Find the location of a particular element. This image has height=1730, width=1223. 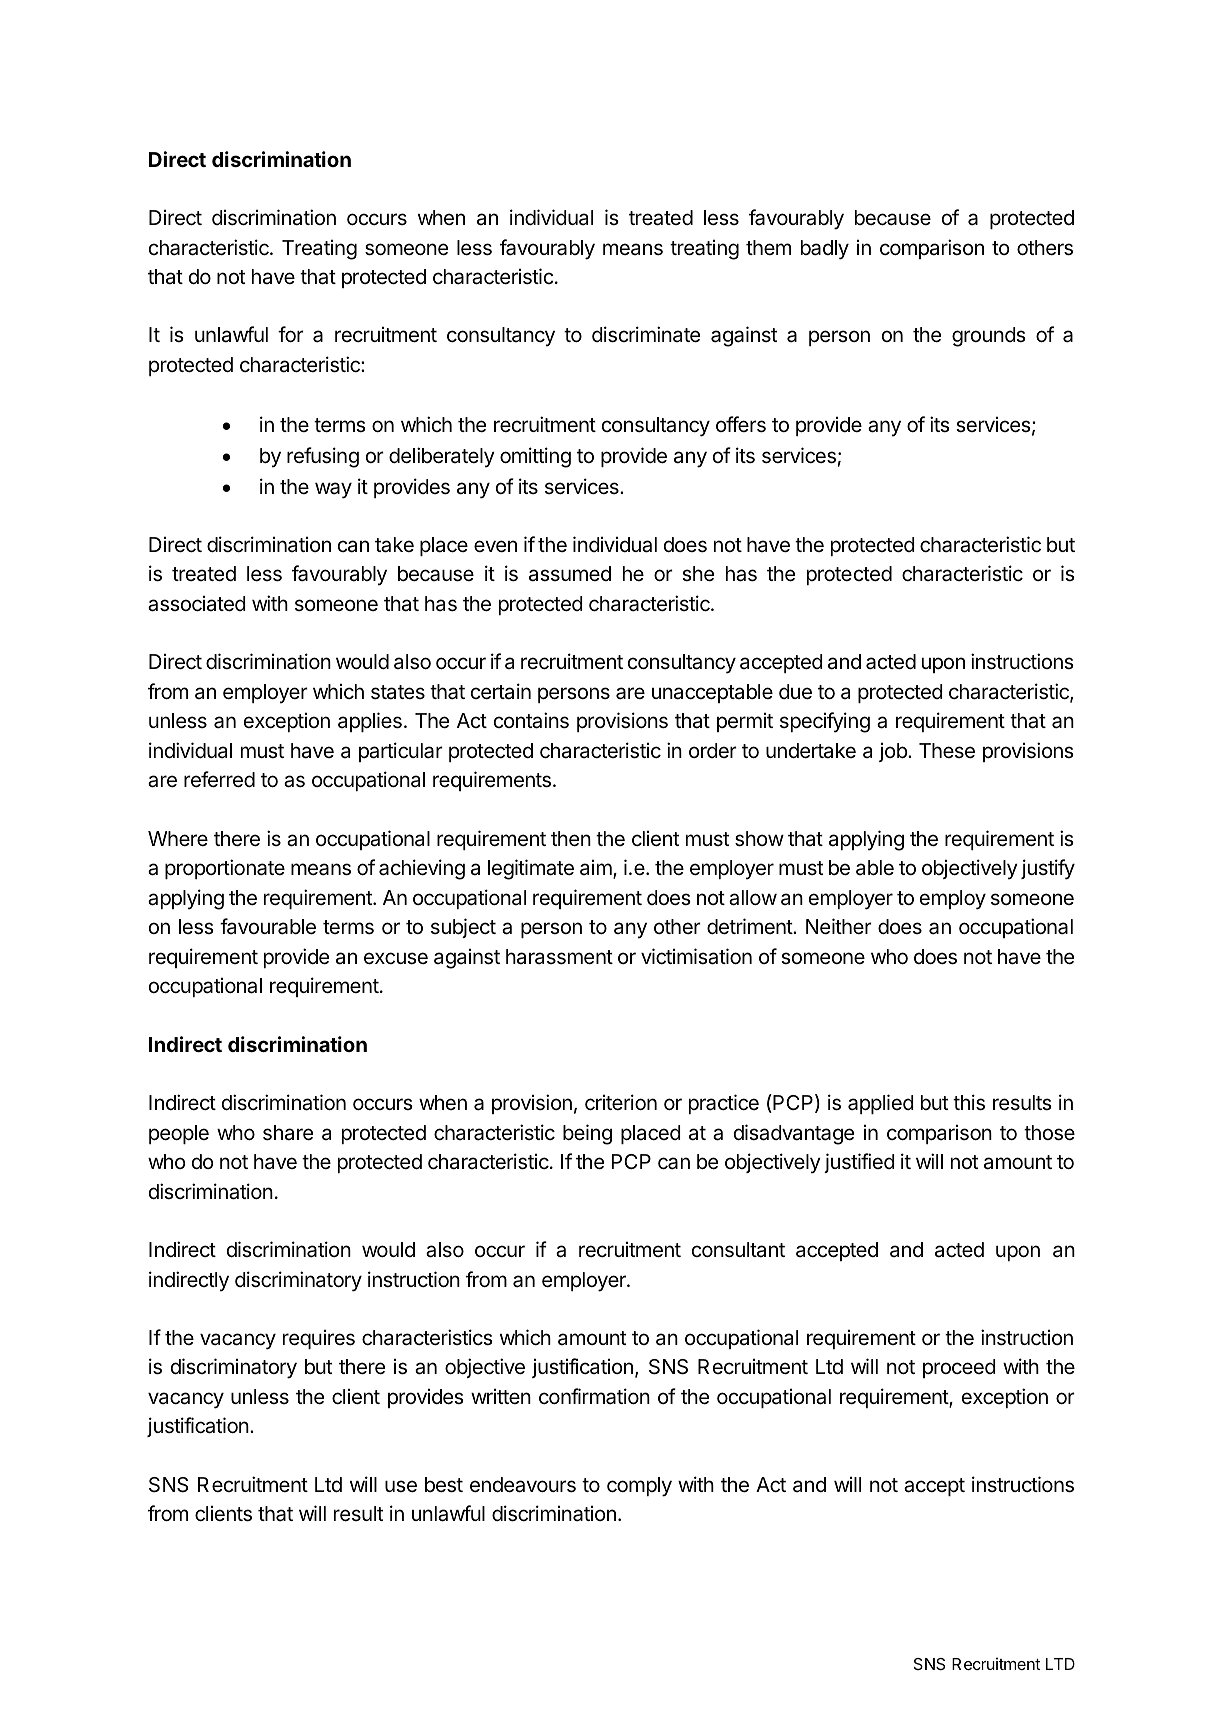

proceed is located at coordinates (959, 1368).
